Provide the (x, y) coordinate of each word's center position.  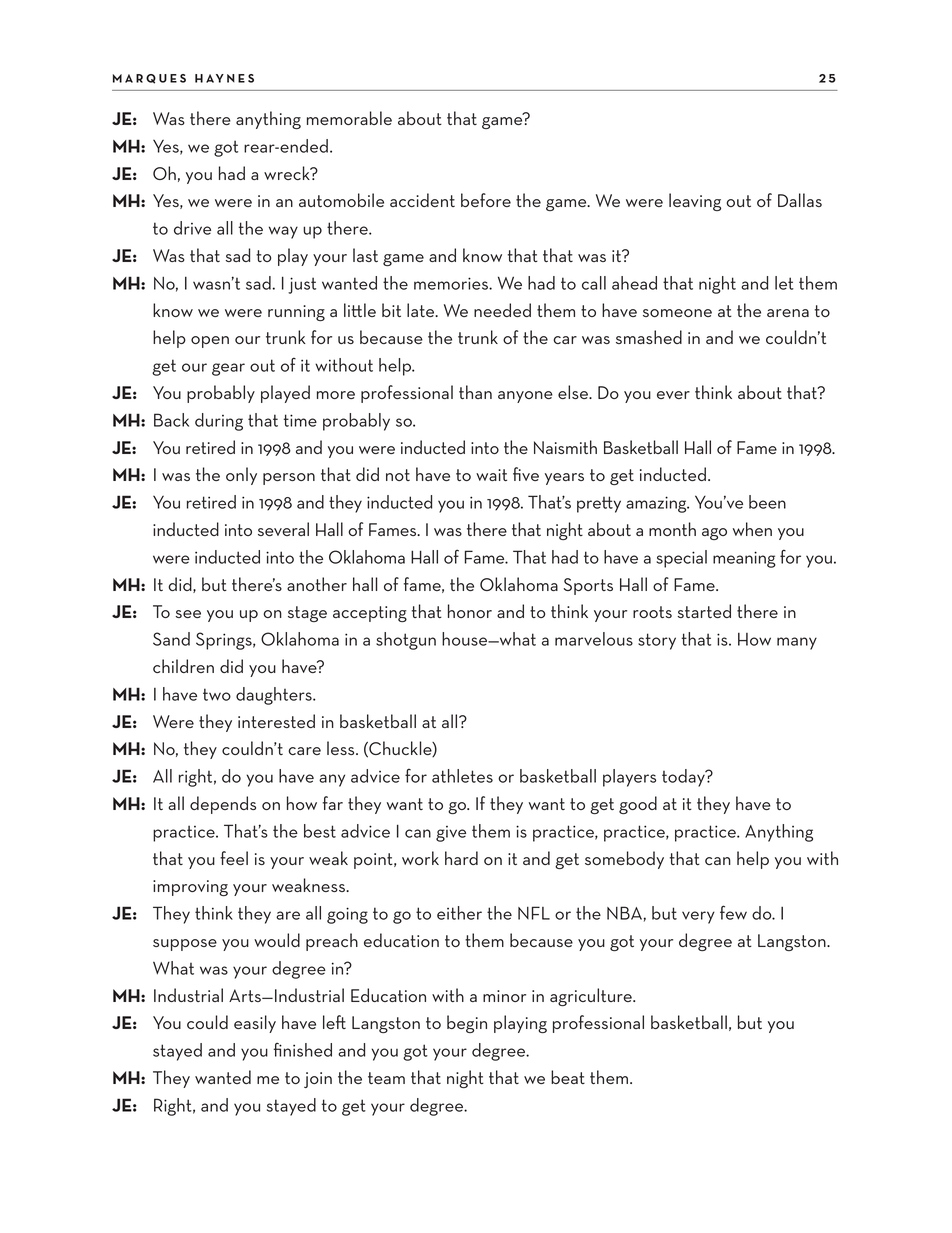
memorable (349, 118)
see (188, 614)
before (486, 200)
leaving (695, 202)
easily (255, 1024)
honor (470, 611)
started (704, 611)
